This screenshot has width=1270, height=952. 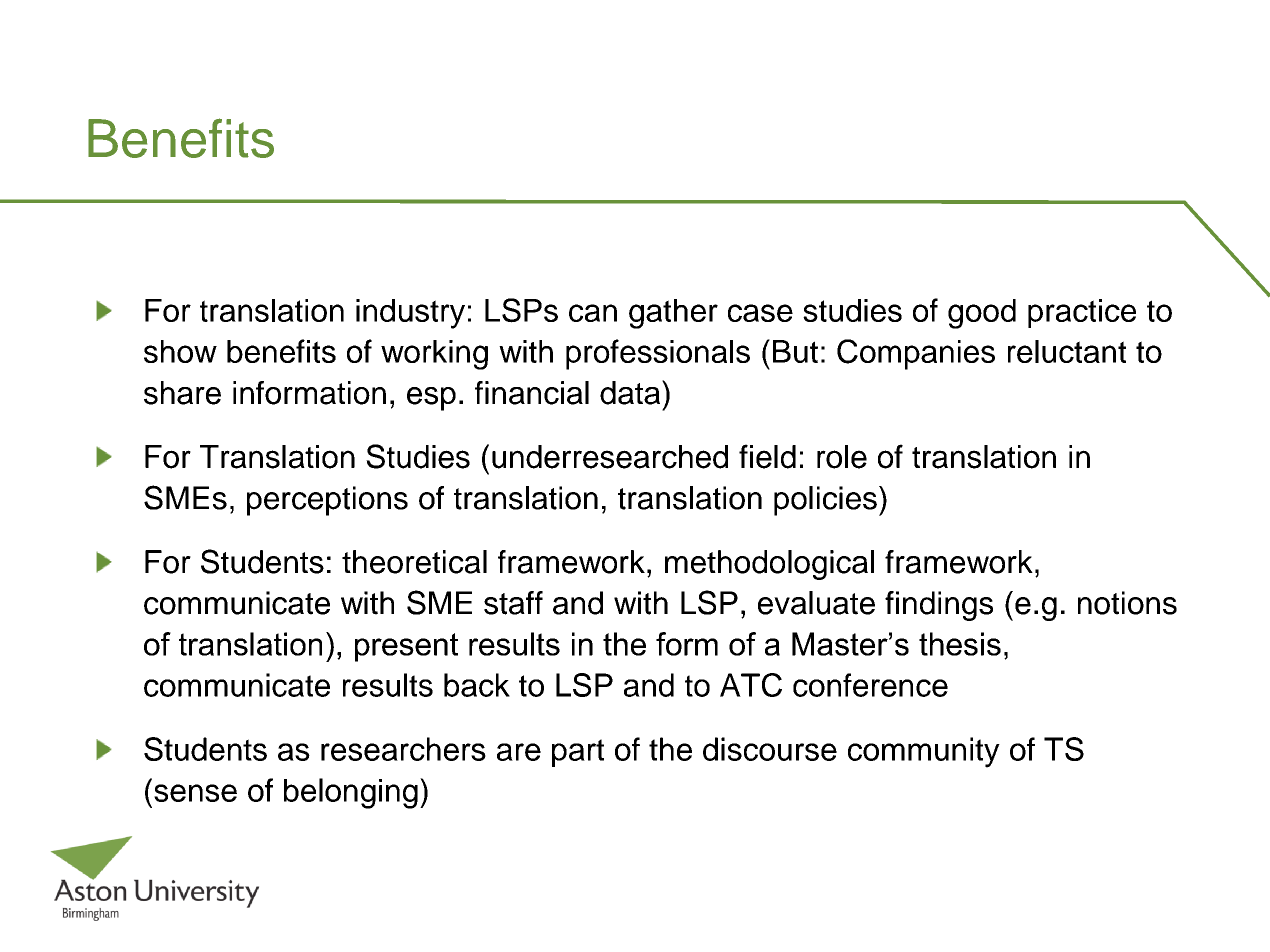 What do you see at coordinates (578, 753) in the screenshot?
I see `part` at bounding box center [578, 753].
